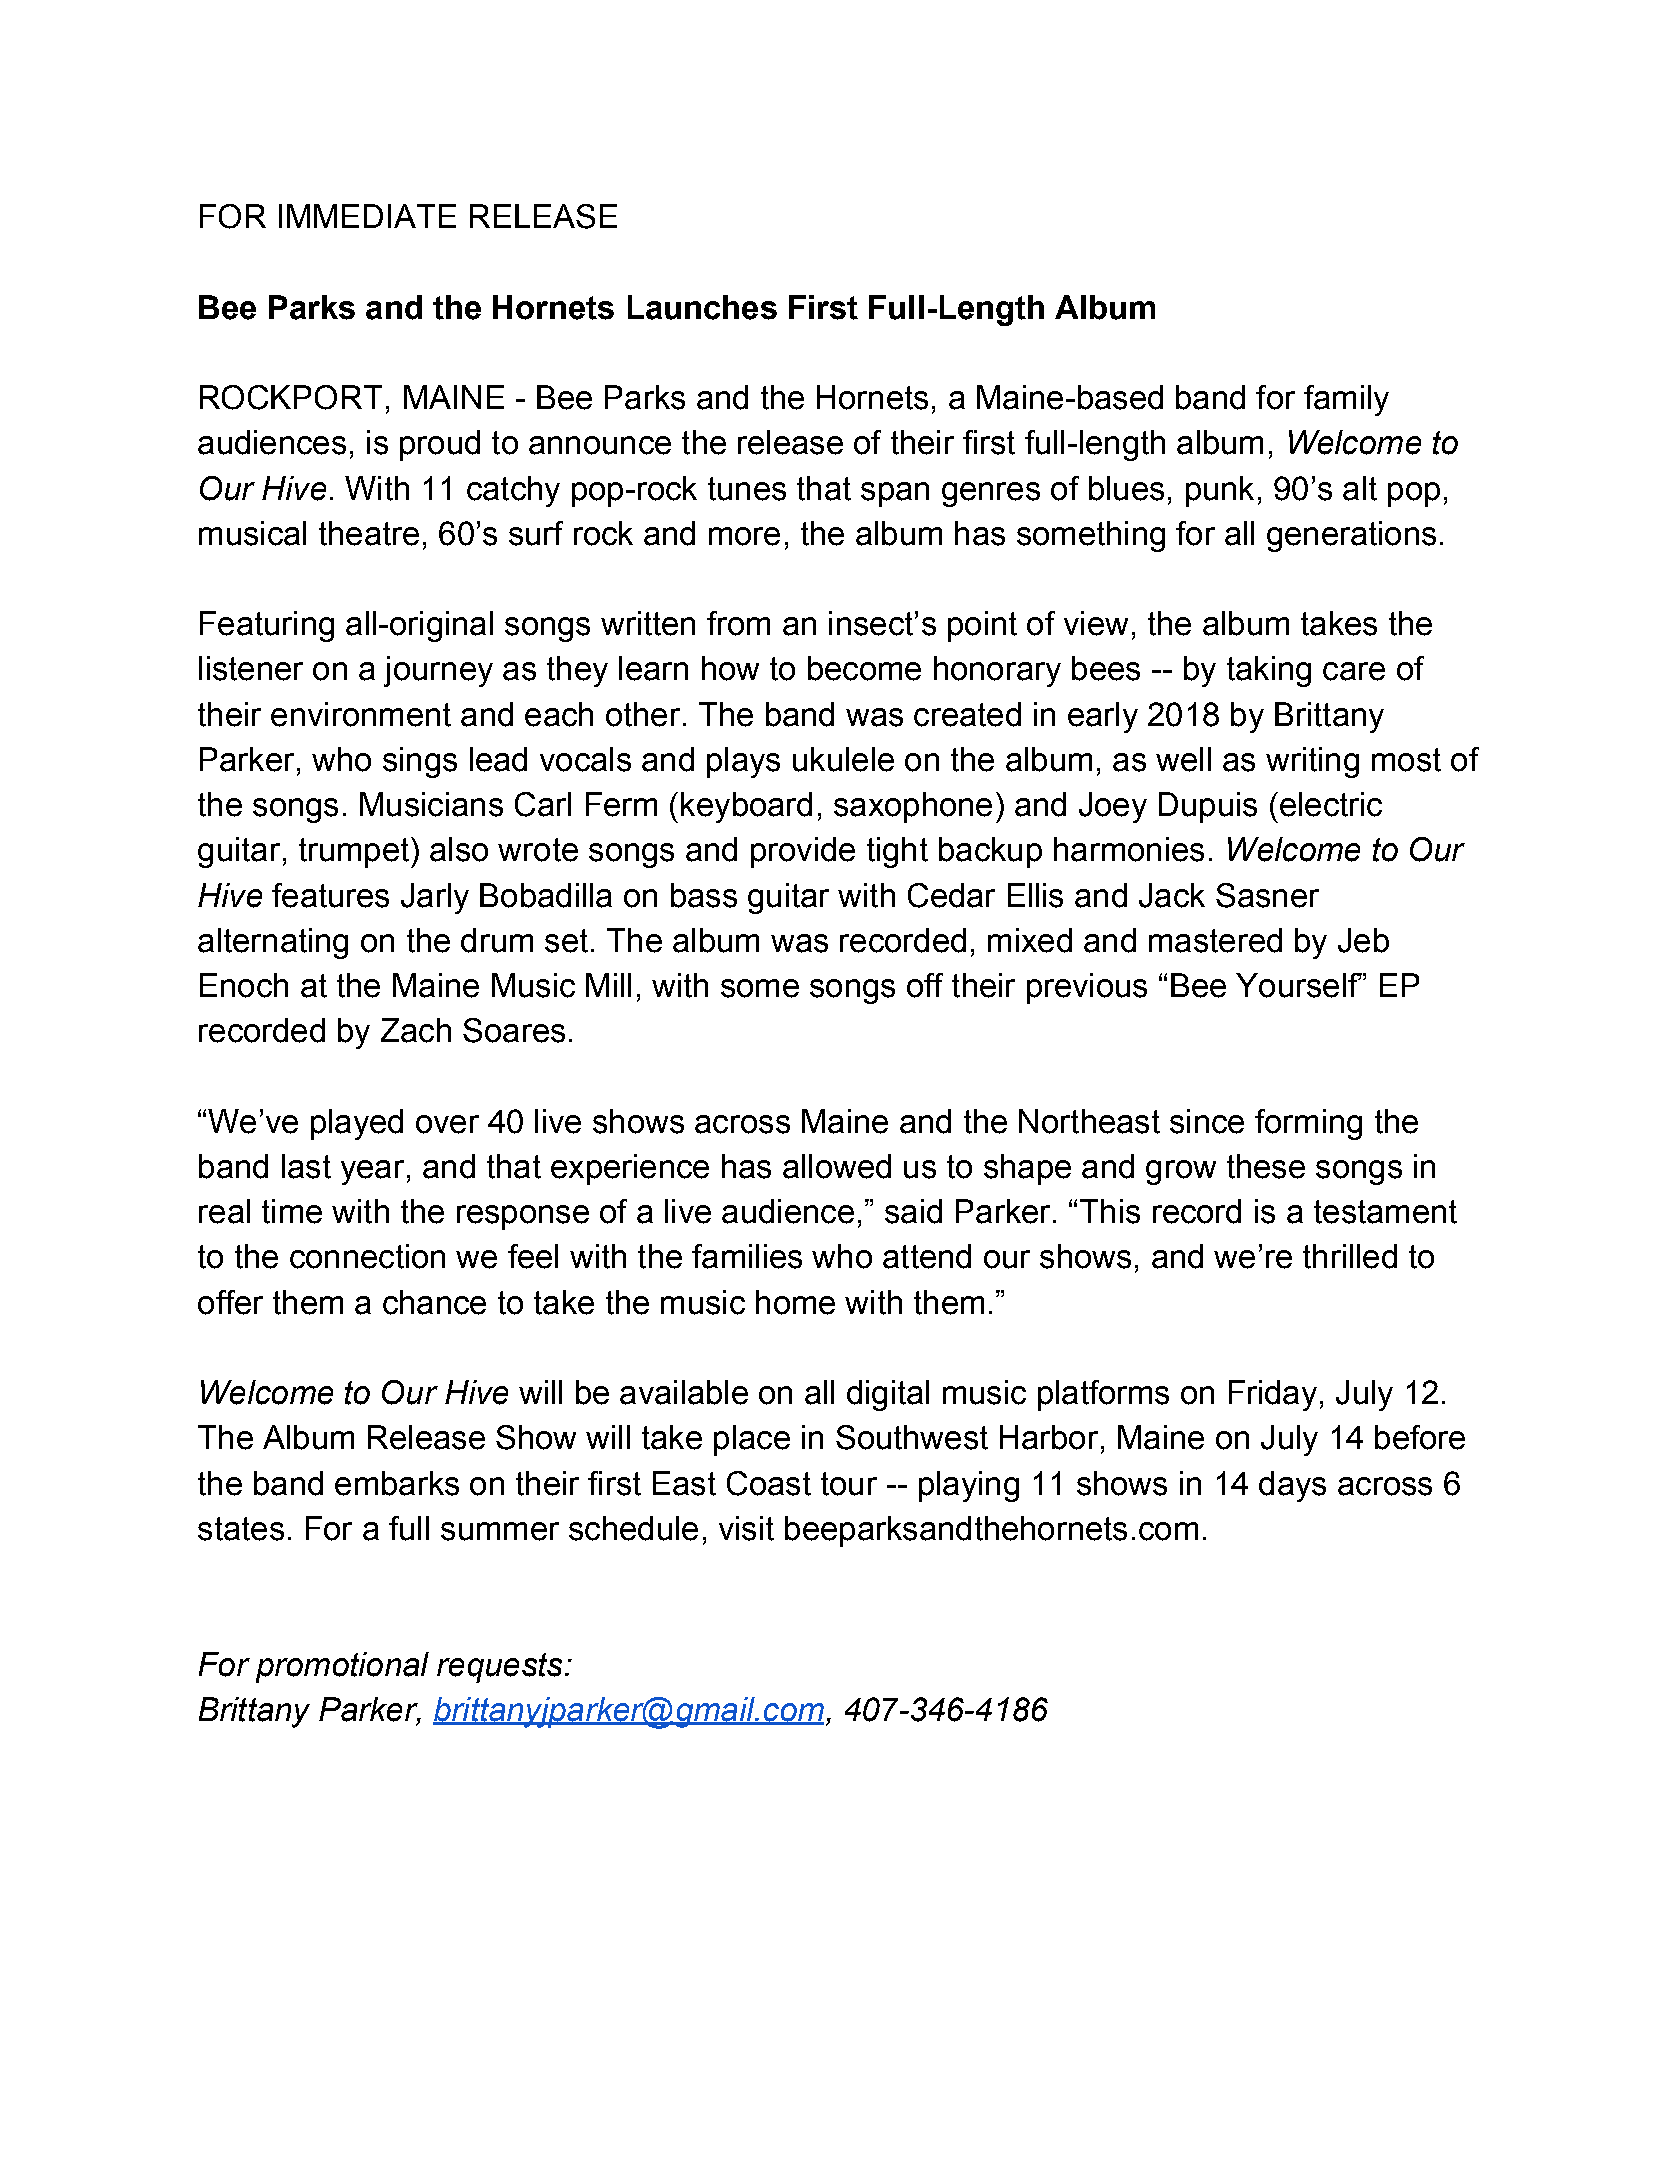 The image size is (1677, 2171). I want to click on IMMEDIATE, so click(367, 216).
